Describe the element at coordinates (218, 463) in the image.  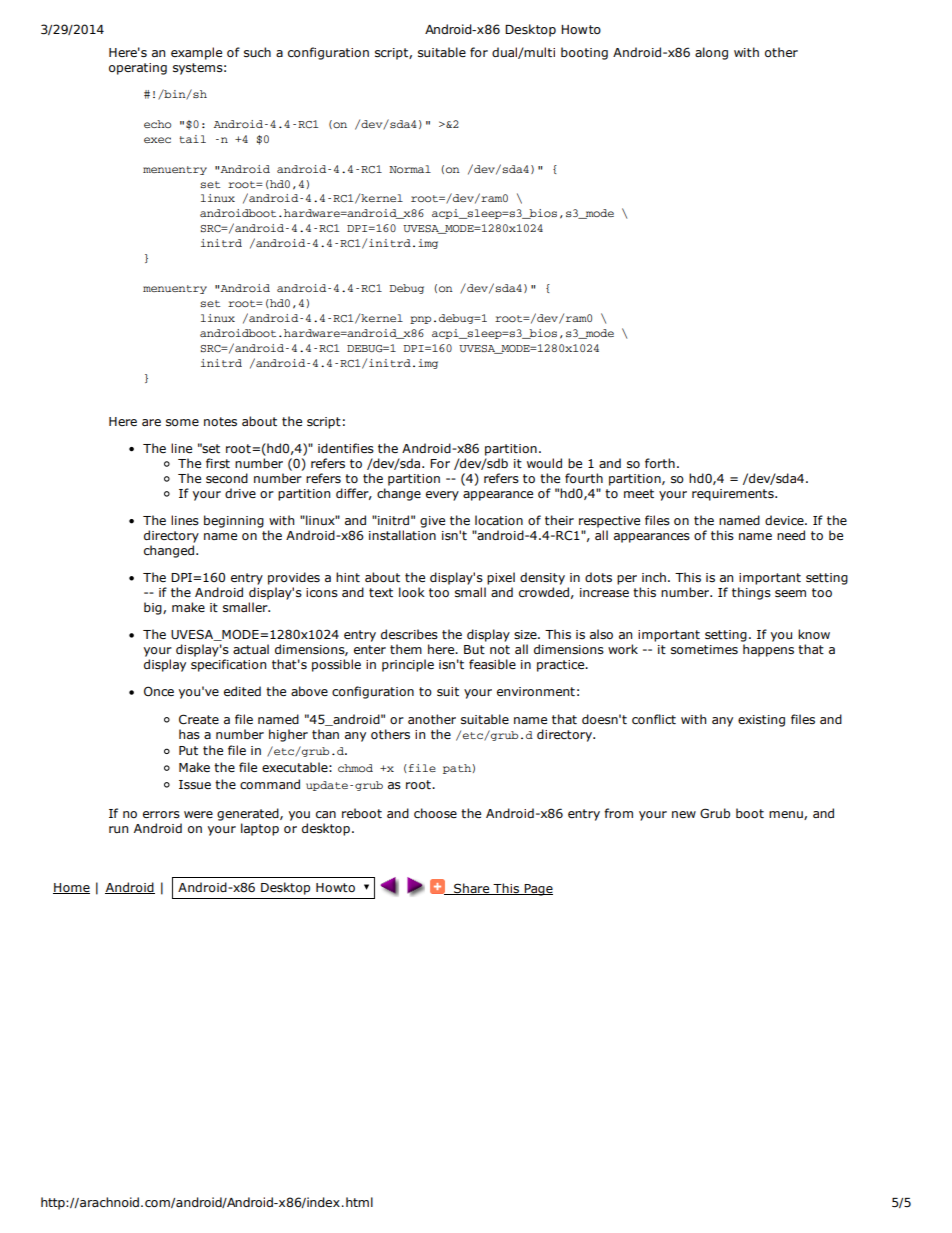
I see `first` at that location.
